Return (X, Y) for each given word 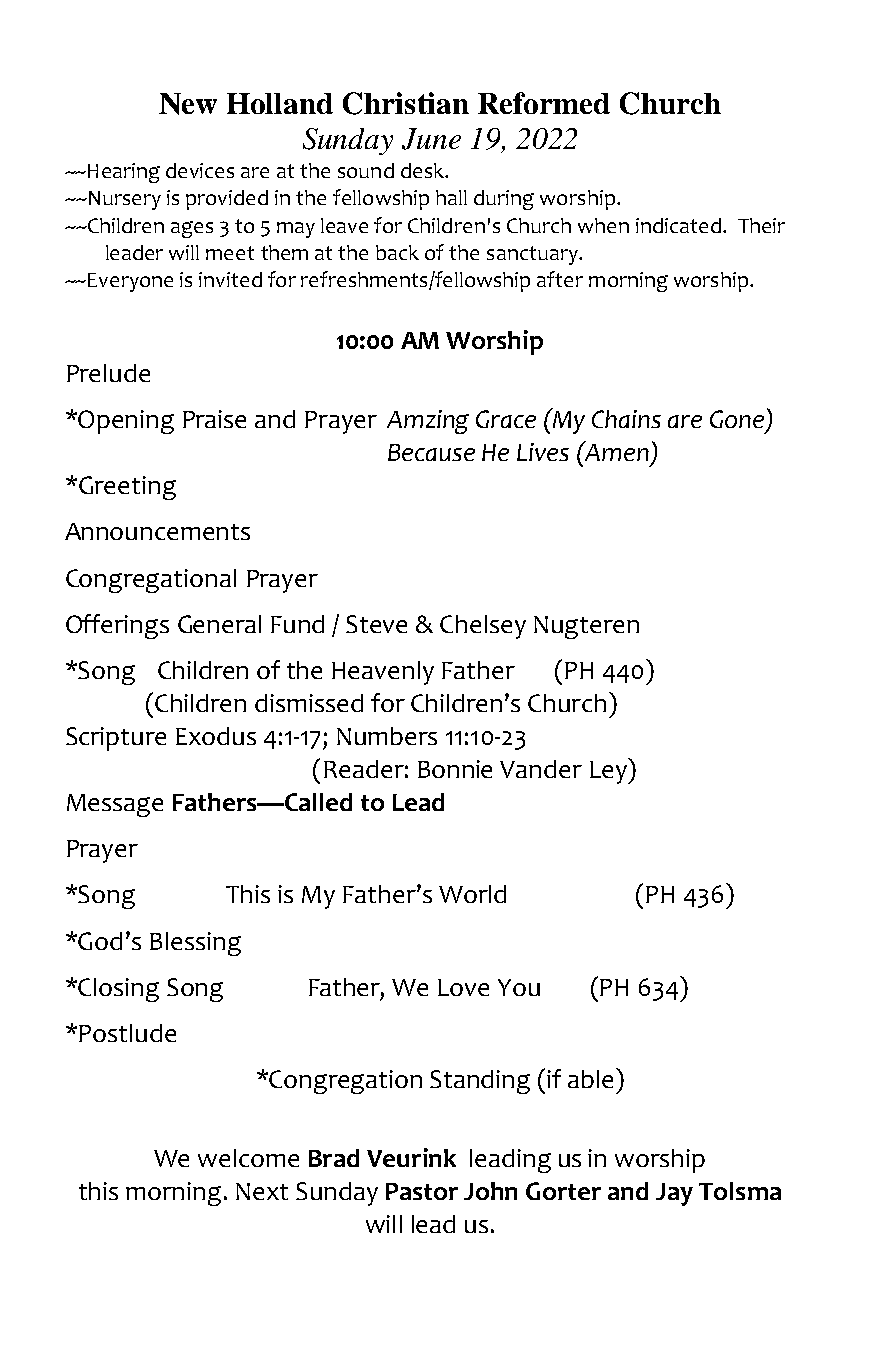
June (431, 139)
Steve (376, 624)
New (188, 104)
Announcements (157, 531)
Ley (609, 771)
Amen (615, 451)
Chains (626, 419)
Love (463, 987)
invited (230, 279)
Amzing (428, 422)
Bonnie (455, 769)
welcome (248, 1158)
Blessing (195, 944)
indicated (678, 225)
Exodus (216, 736)
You (519, 987)
